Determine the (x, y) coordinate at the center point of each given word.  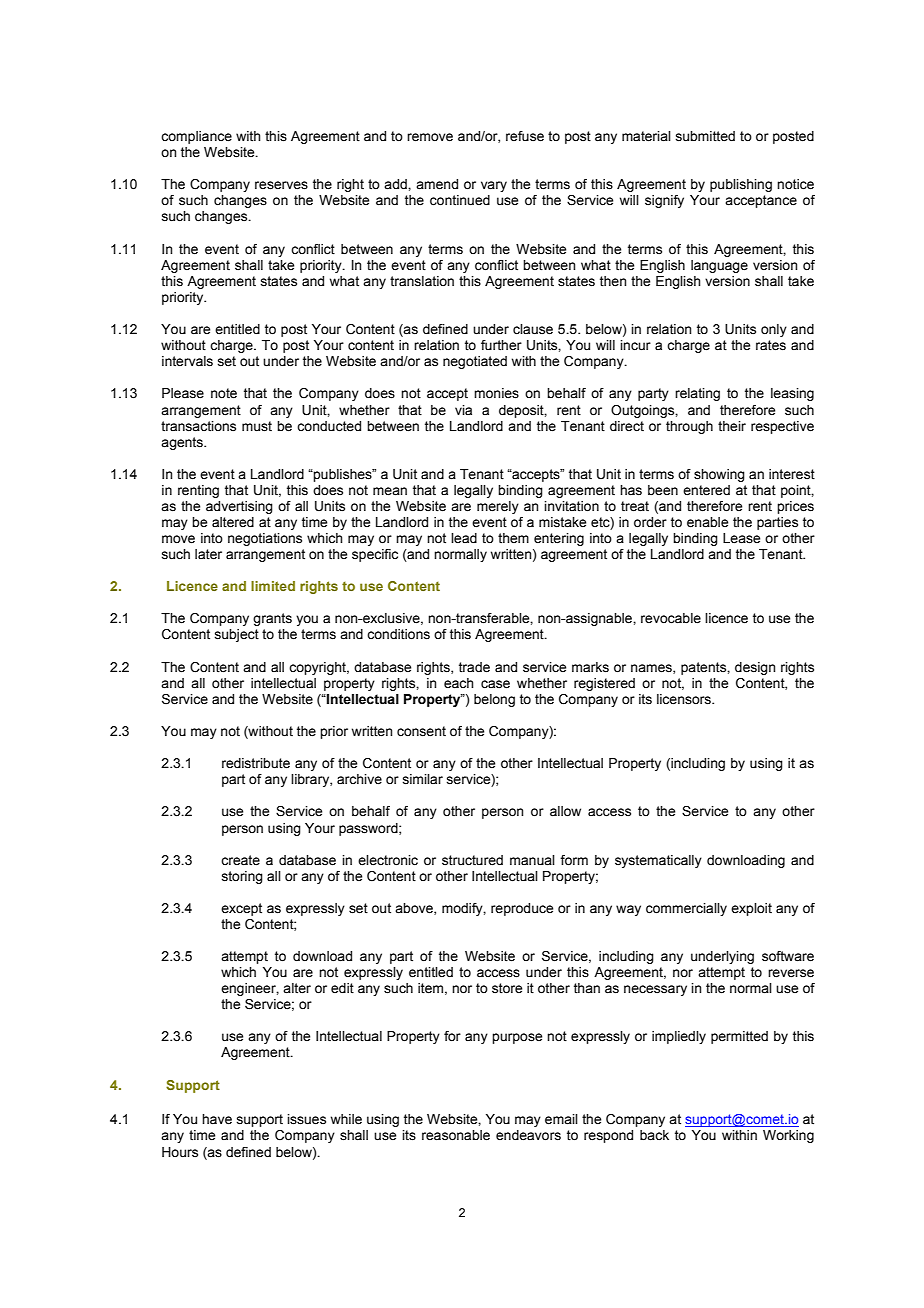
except (241, 909)
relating (697, 394)
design (755, 668)
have (217, 1119)
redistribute (256, 763)
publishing (741, 185)
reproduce (522, 909)
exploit (751, 909)
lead (464, 538)
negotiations (265, 539)
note (224, 393)
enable (707, 522)
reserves (281, 185)
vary (494, 186)
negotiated (475, 362)
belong (494, 700)
